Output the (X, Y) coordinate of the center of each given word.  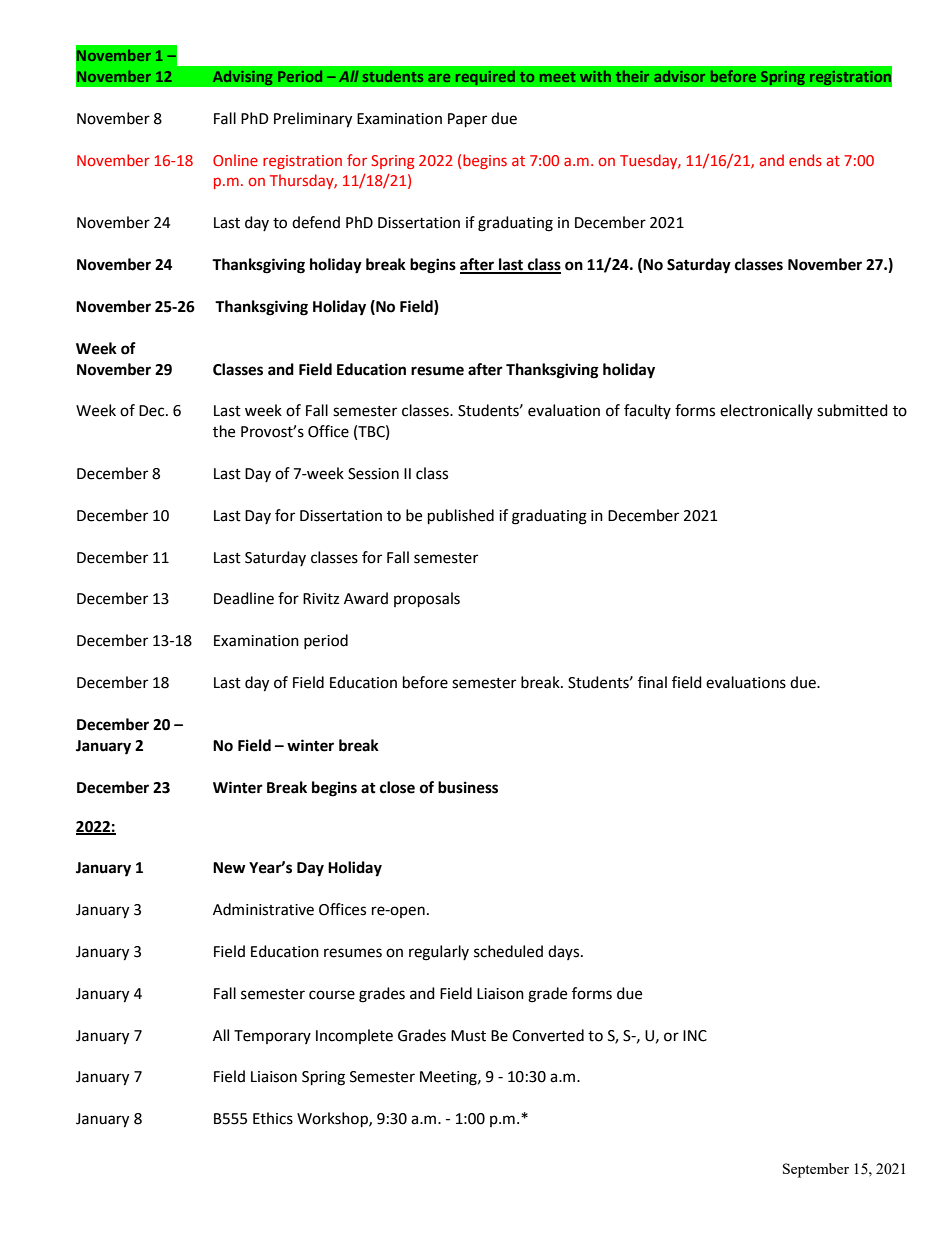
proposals (427, 600)
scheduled (508, 951)
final (652, 682)
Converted (548, 1035)
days (565, 952)
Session (373, 474)
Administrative (263, 909)
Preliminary (313, 120)
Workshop (333, 1120)
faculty (647, 411)
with (595, 76)
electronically (766, 411)
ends (805, 160)
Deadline (244, 598)
